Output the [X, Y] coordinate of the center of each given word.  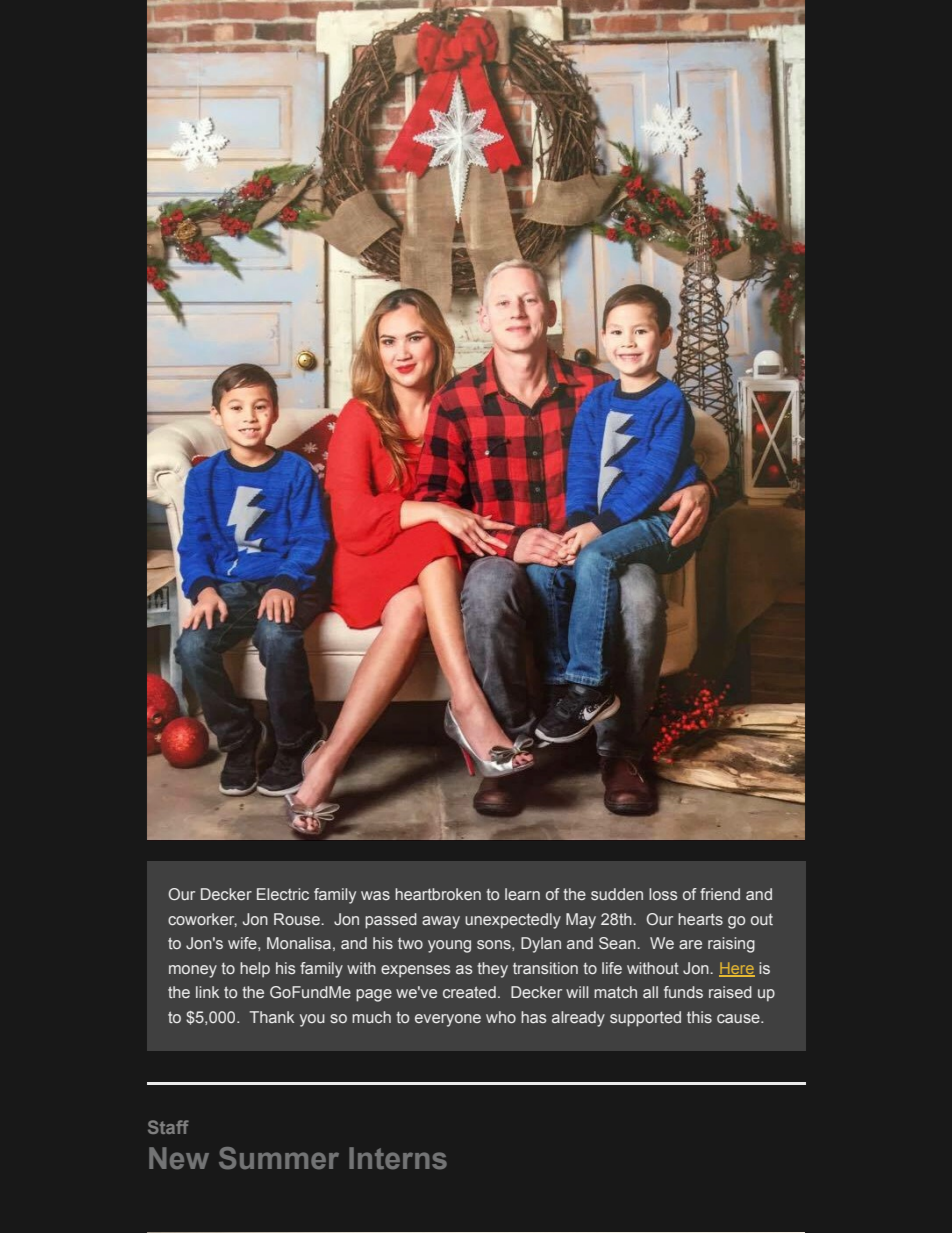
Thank [272, 1017]
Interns [398, 1158]
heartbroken [438, 894]
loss [663, 894]
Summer [279, 1158]
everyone [448, 1020]
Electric [283, 894]
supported [645, 1019]
